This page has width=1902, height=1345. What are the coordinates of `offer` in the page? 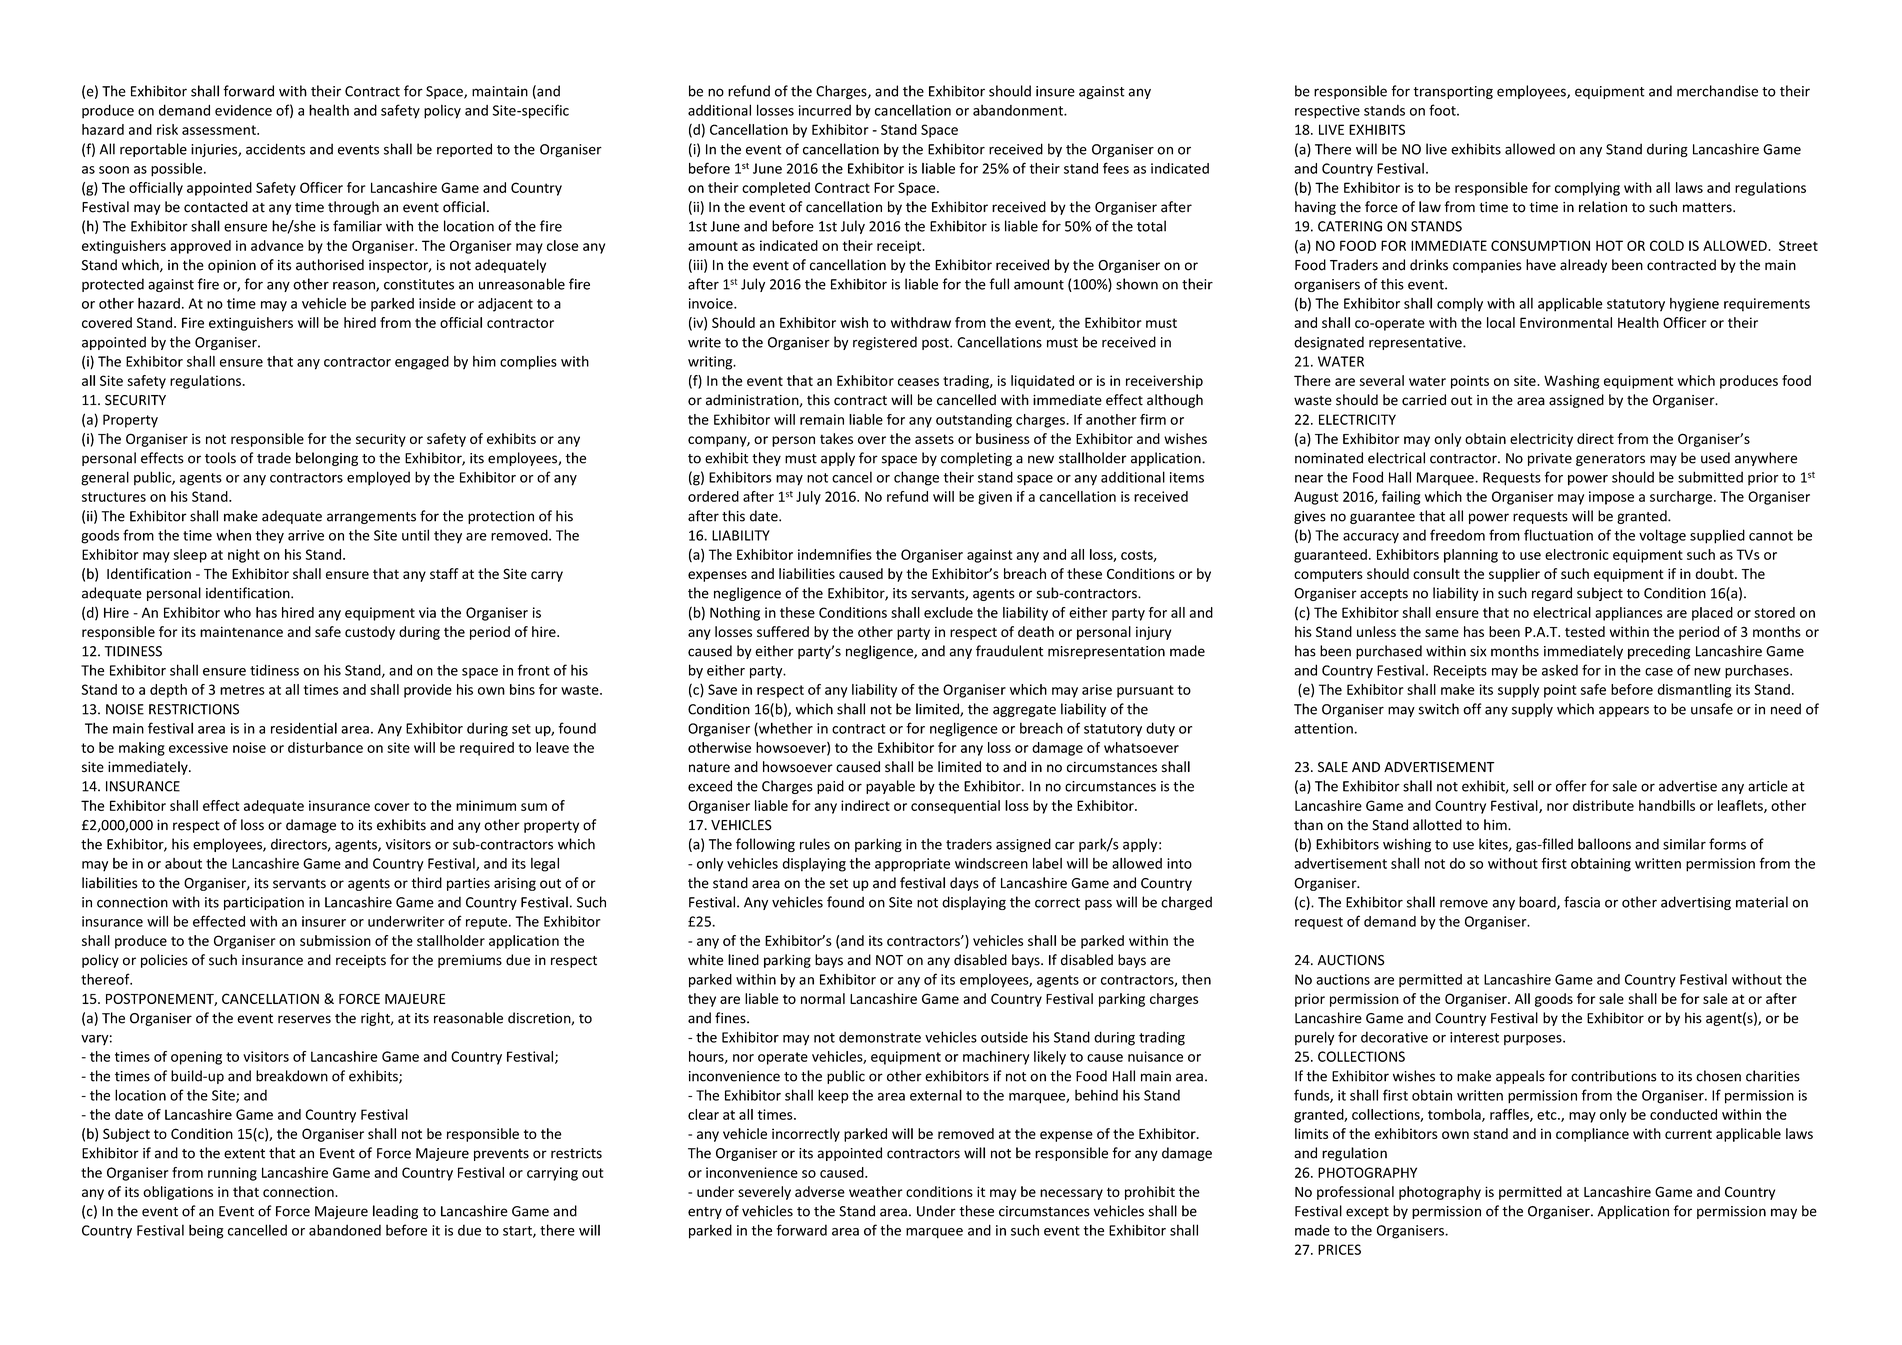 It's located at (1571, 786).
